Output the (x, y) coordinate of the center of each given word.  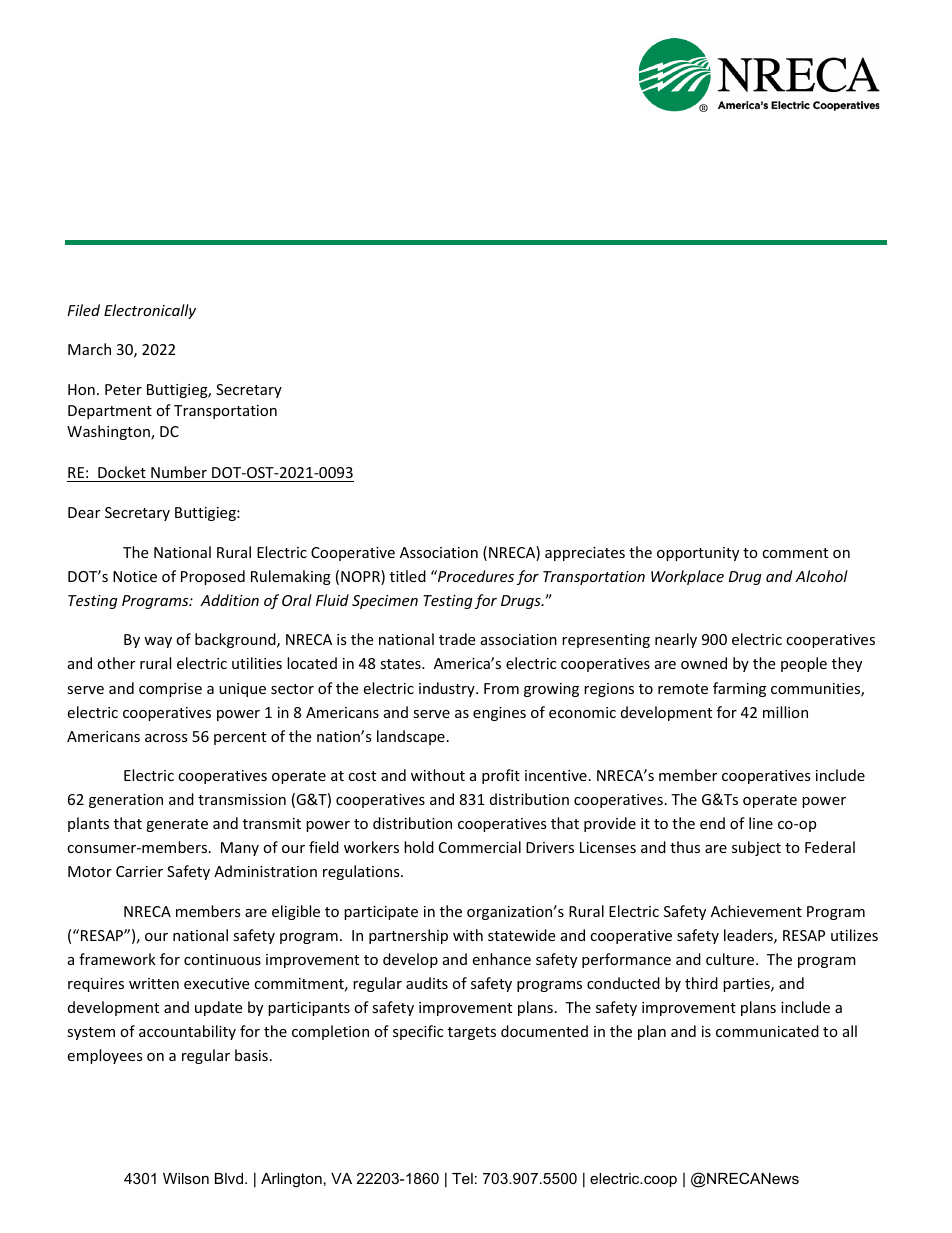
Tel (462, 1178)
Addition (229, 600)
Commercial (480, 847)
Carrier (139, 871)
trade (457, 639)
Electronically (150, 311)
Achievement (756, 911)
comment (795, 553)
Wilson (186, 1178)
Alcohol (821, 576)
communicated (767, 1031)
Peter (123, 389)
